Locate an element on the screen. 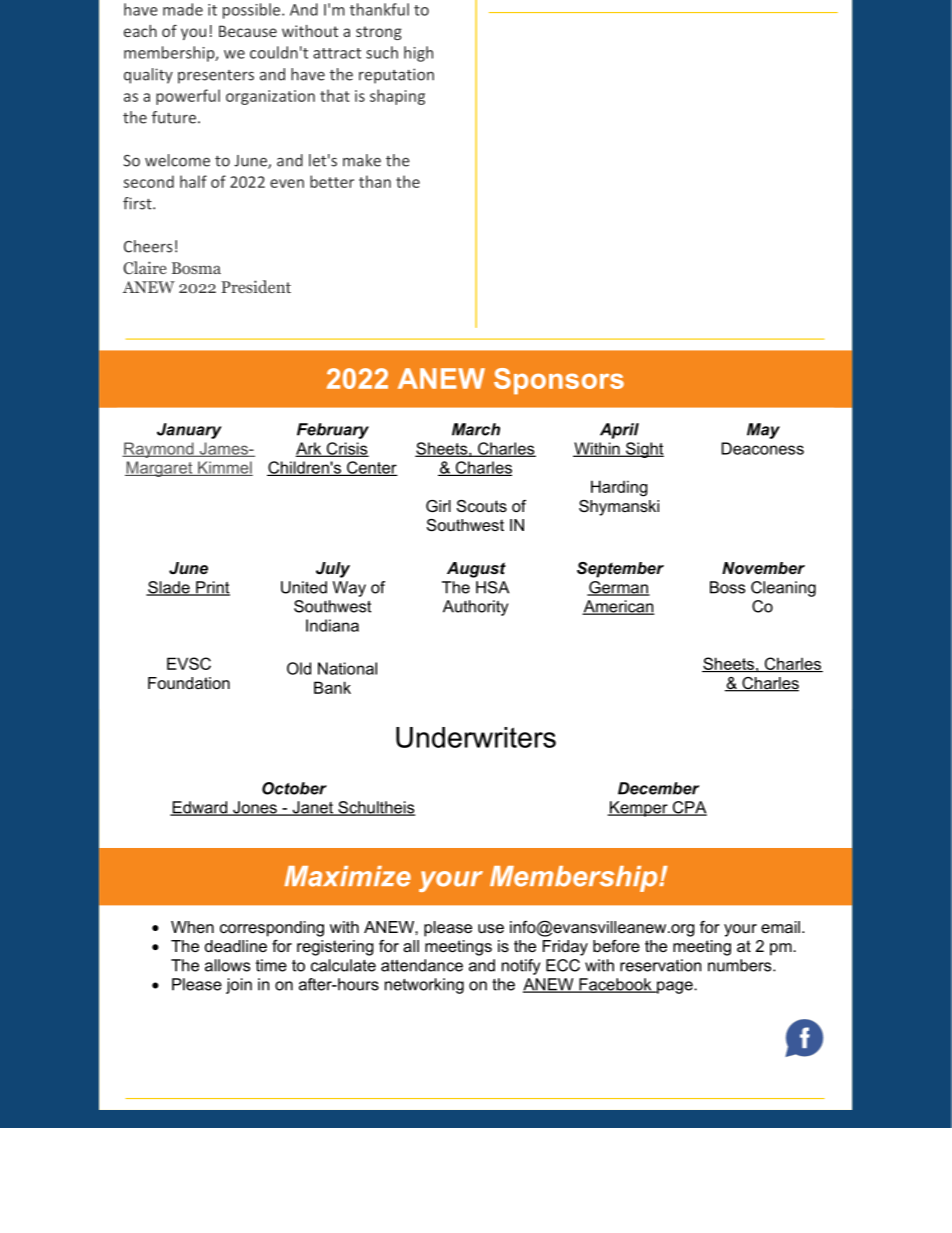  reputation is located at coordinates (396, 76).
